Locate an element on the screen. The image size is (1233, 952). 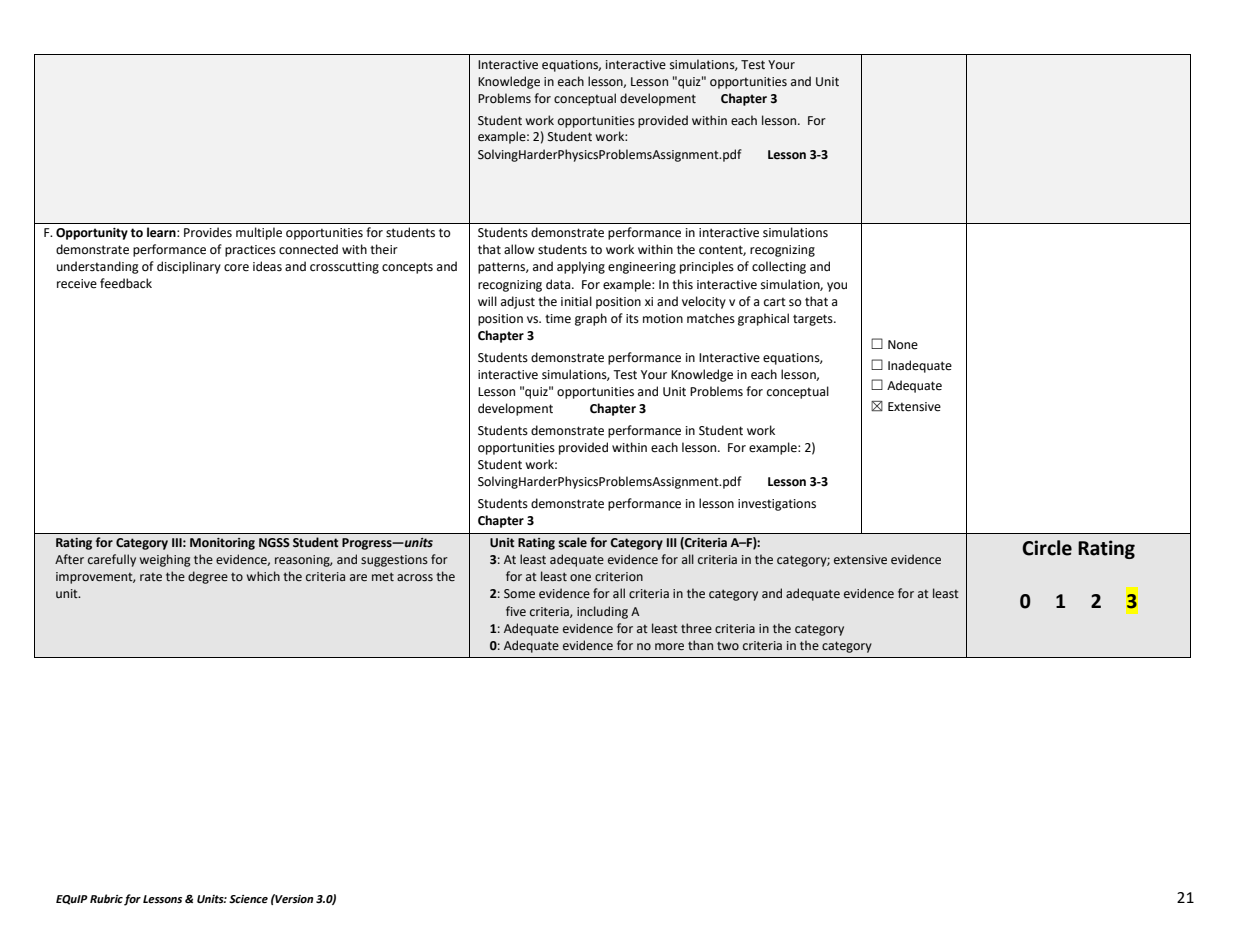
degree is located at coordinates (208, 577).
